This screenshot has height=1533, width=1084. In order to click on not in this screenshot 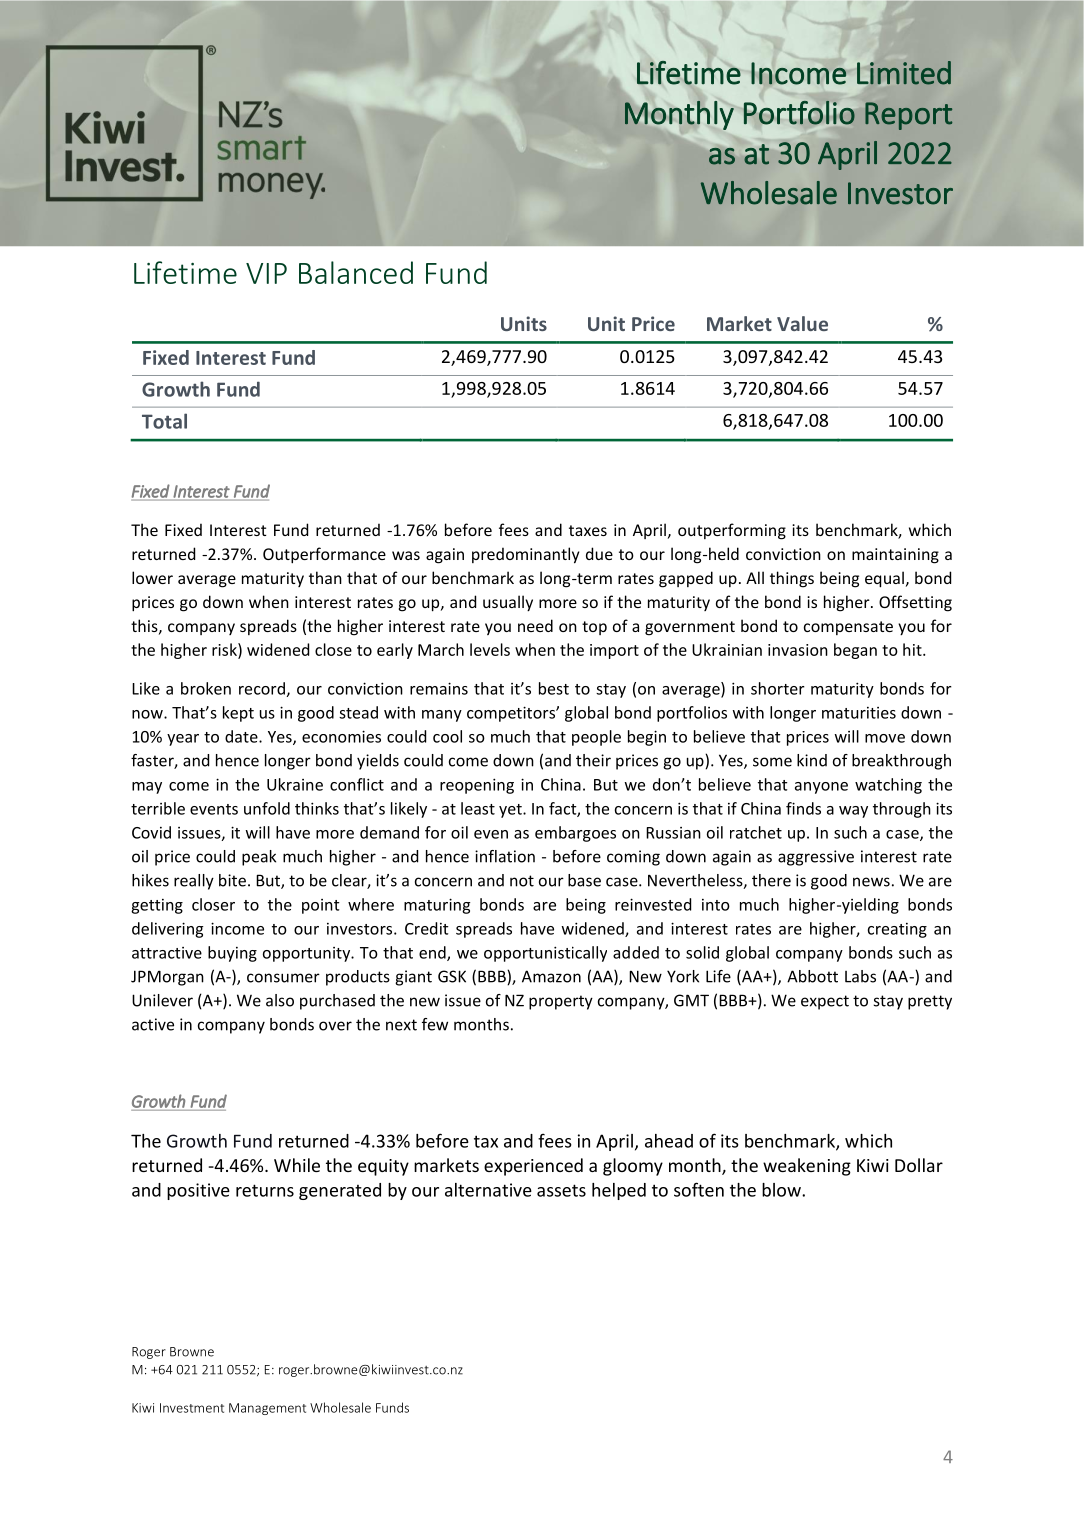, I will do `click(522, 881)`.
